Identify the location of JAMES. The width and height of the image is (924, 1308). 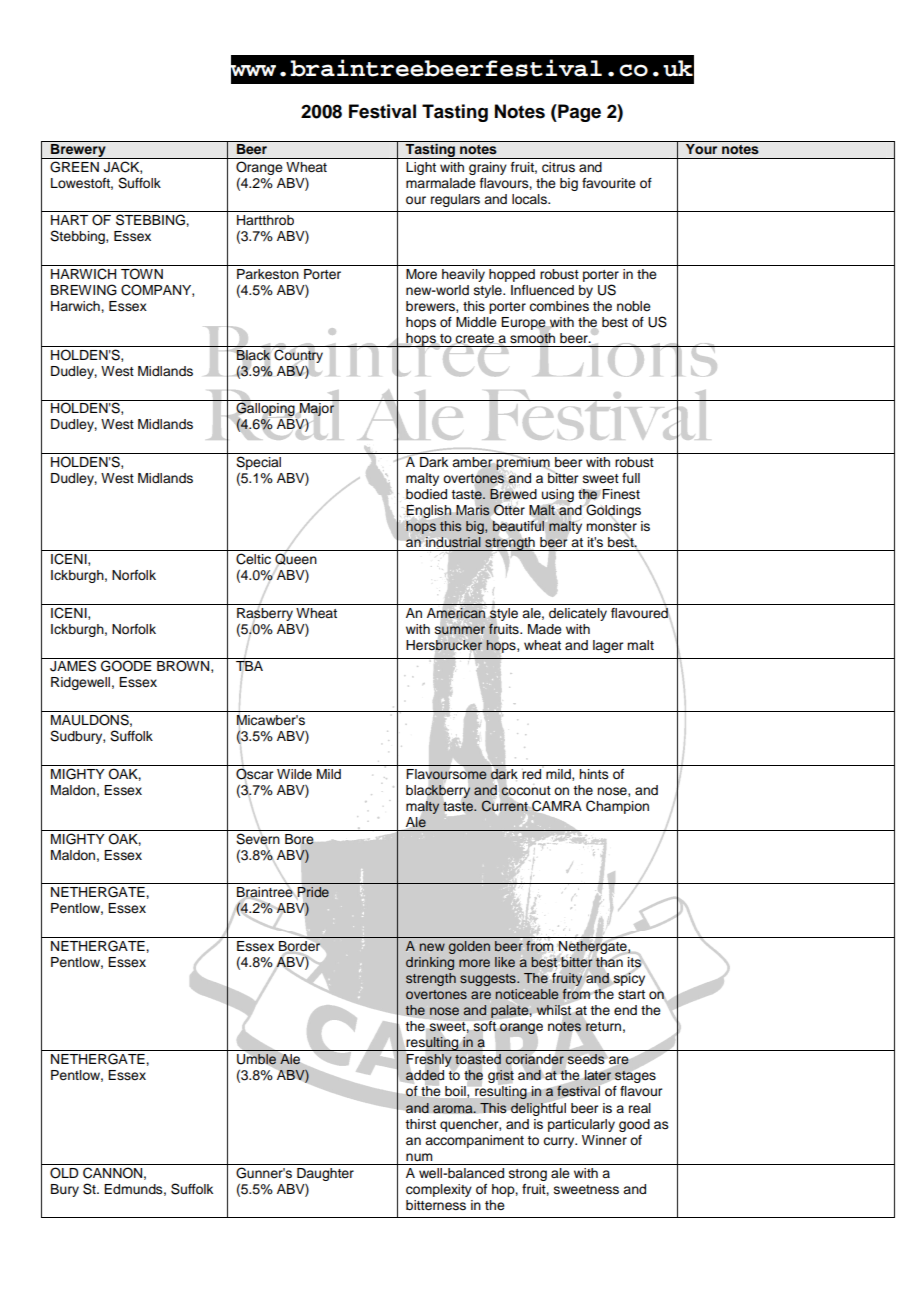
(73, 666).
